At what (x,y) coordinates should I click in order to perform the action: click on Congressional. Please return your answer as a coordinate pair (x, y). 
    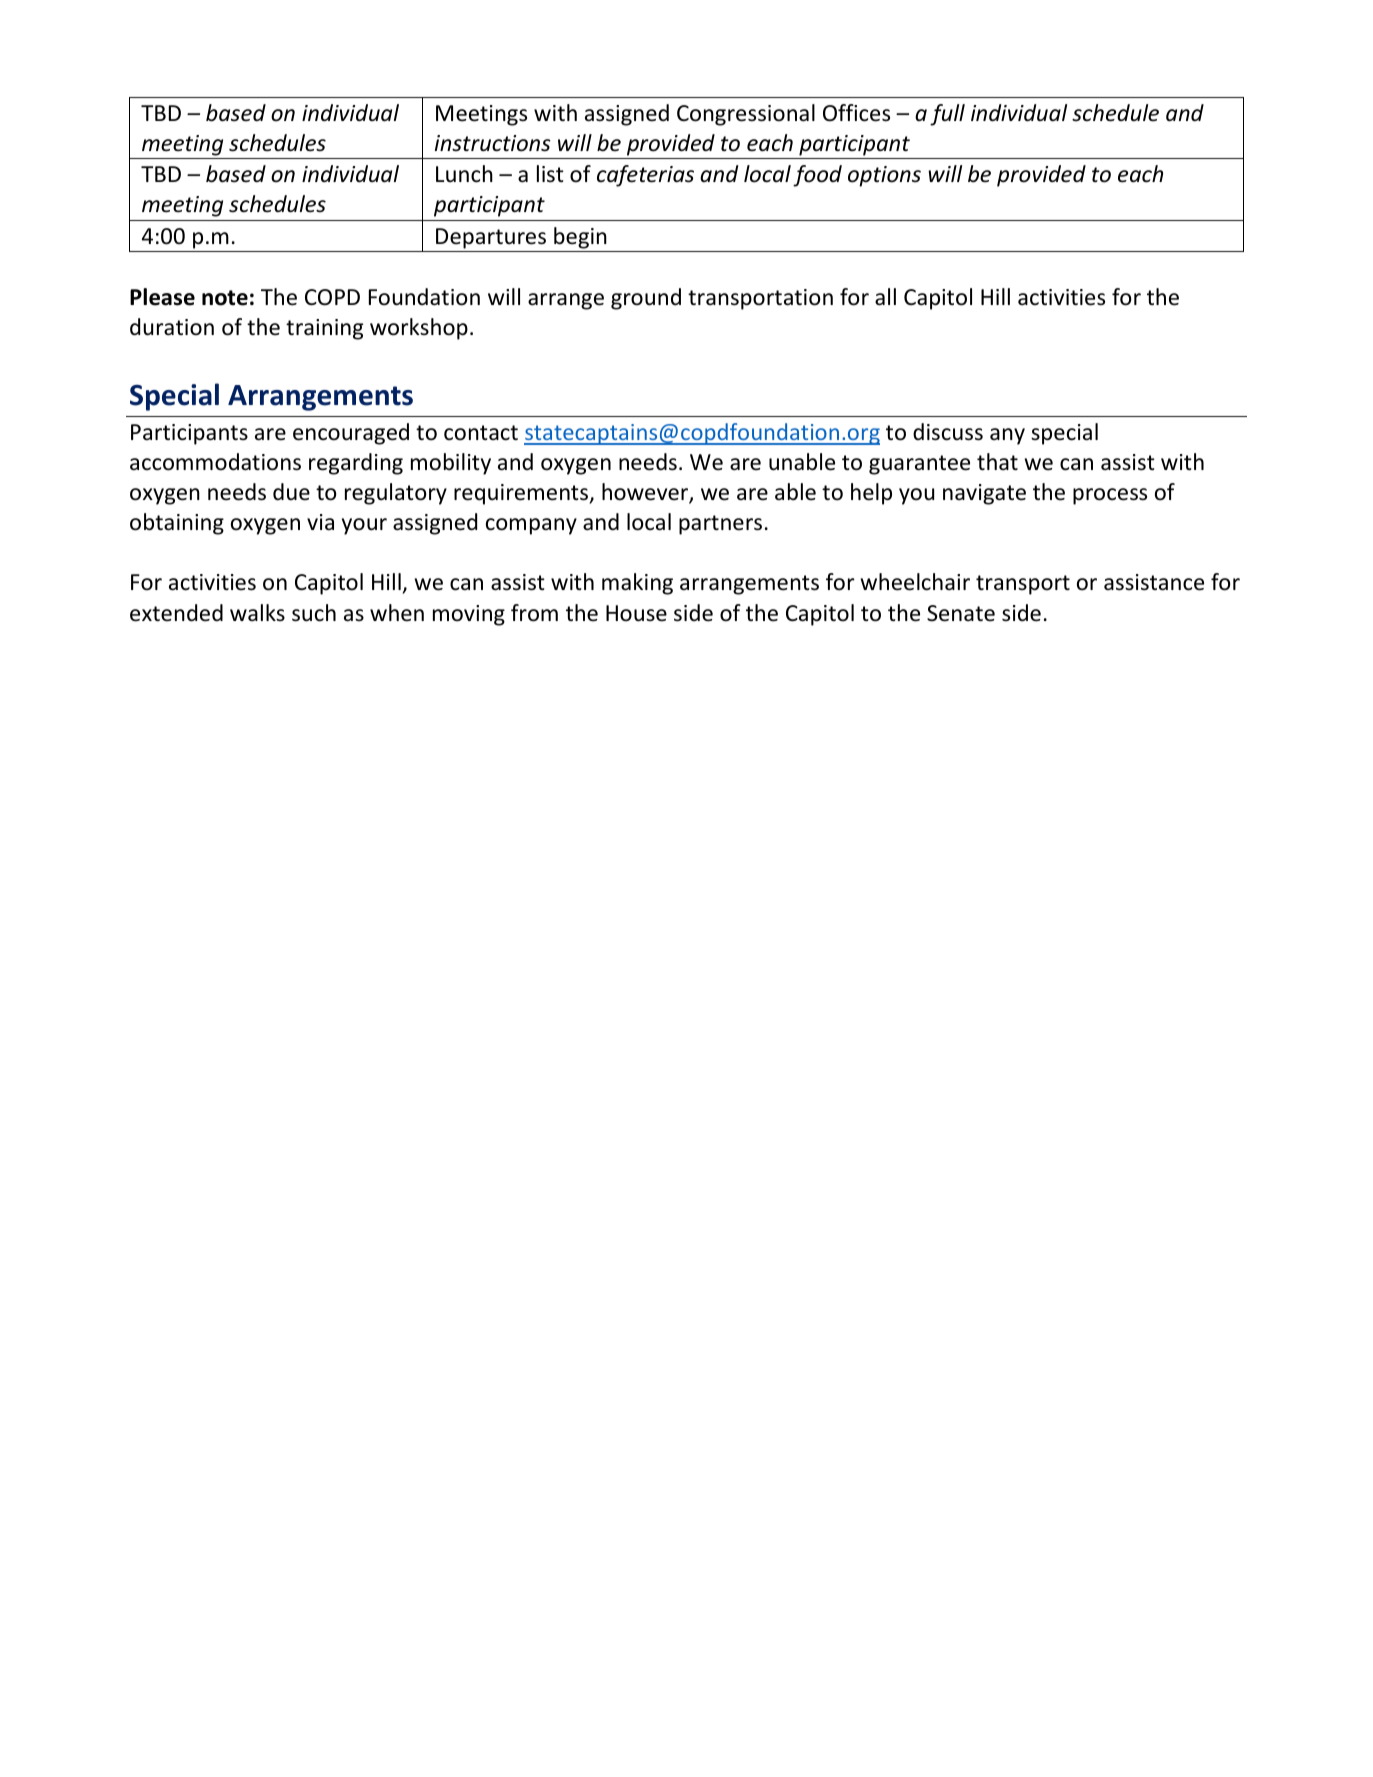
    Looking at the image, I should click on (746, 115).
